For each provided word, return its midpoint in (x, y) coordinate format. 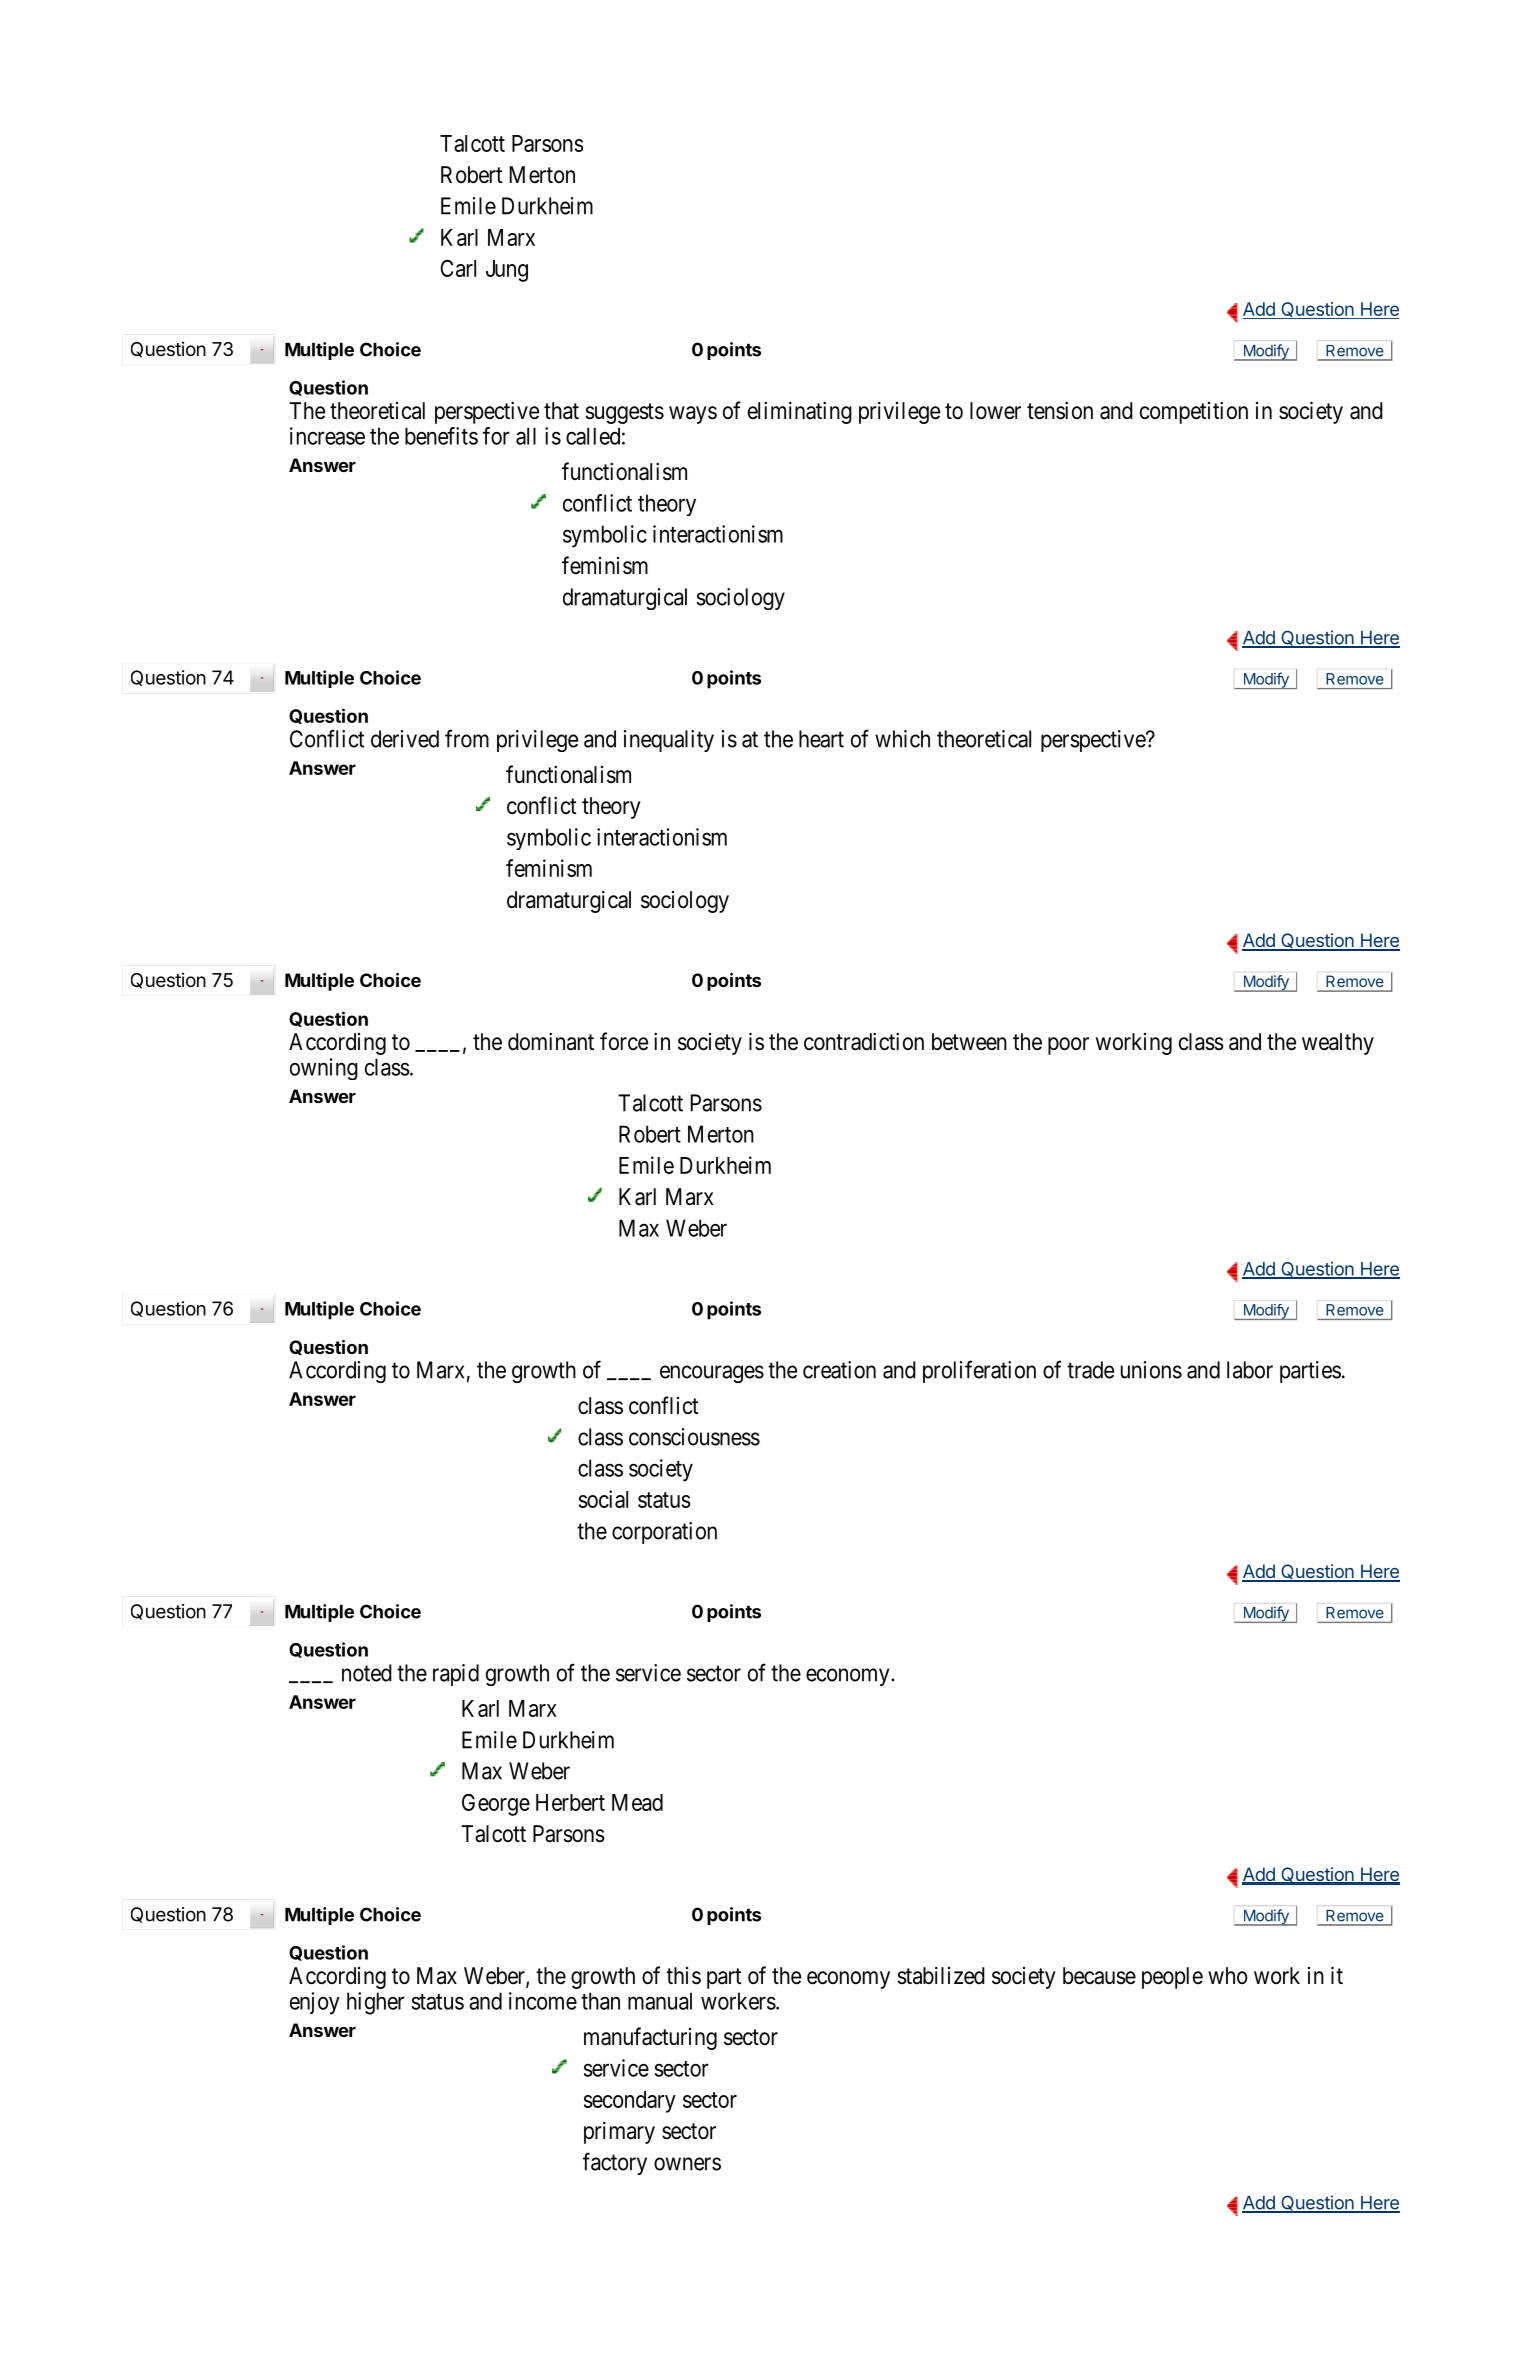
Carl (458, 268)
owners (687, 2164)
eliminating (800, 412)
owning (324, 1069)
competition (1194, 412)
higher (376, 2003)
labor (1250, 1370)
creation (839, 1370)
